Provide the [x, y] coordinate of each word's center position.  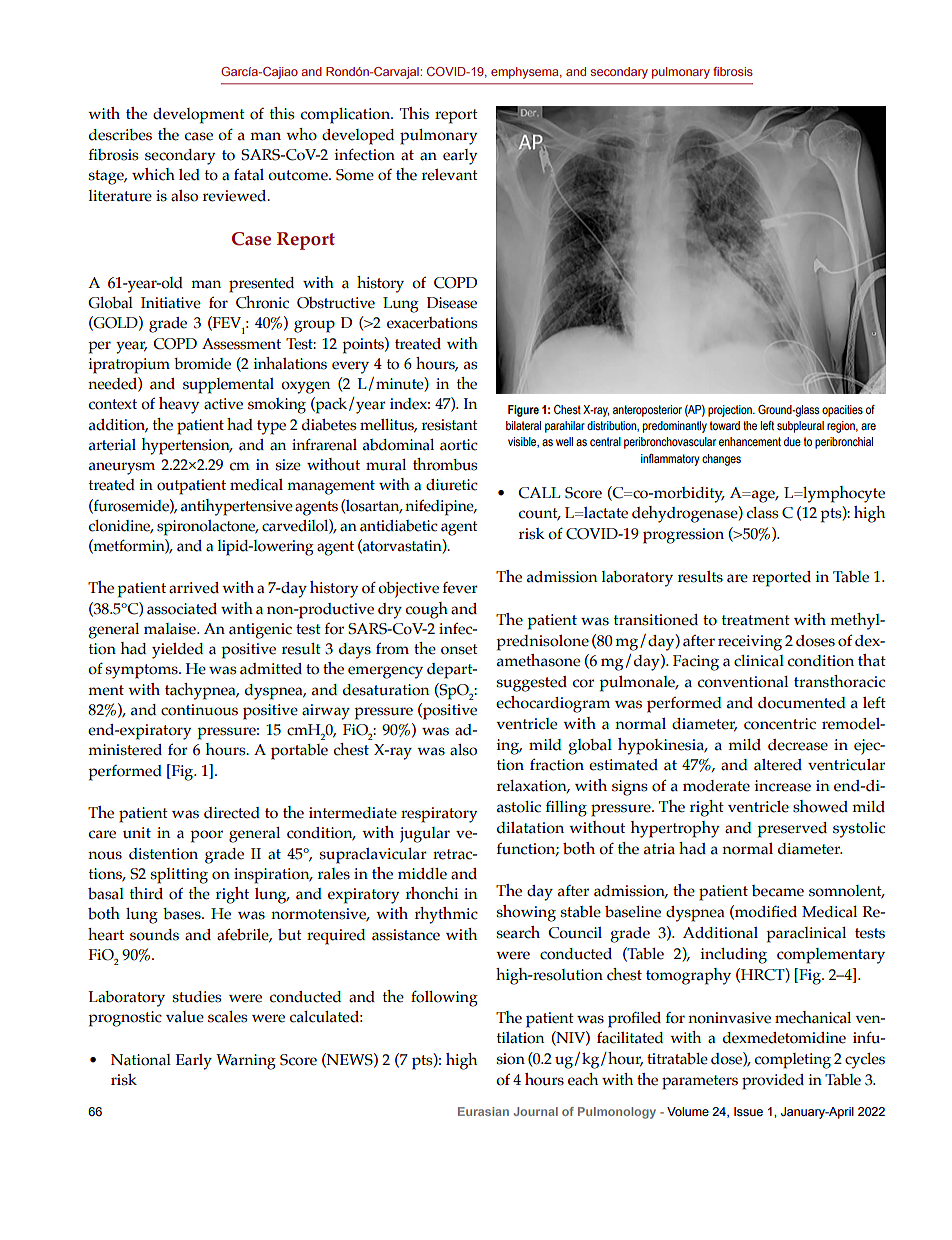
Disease [452, 303]
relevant [450, 175]
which [153, 174]
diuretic [452, 485]
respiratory [439, 815]
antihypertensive [237, 507]
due [792, 441]
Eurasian [483, 1111]
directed [232, 813]
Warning [246, 1062]
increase [783, 786]
